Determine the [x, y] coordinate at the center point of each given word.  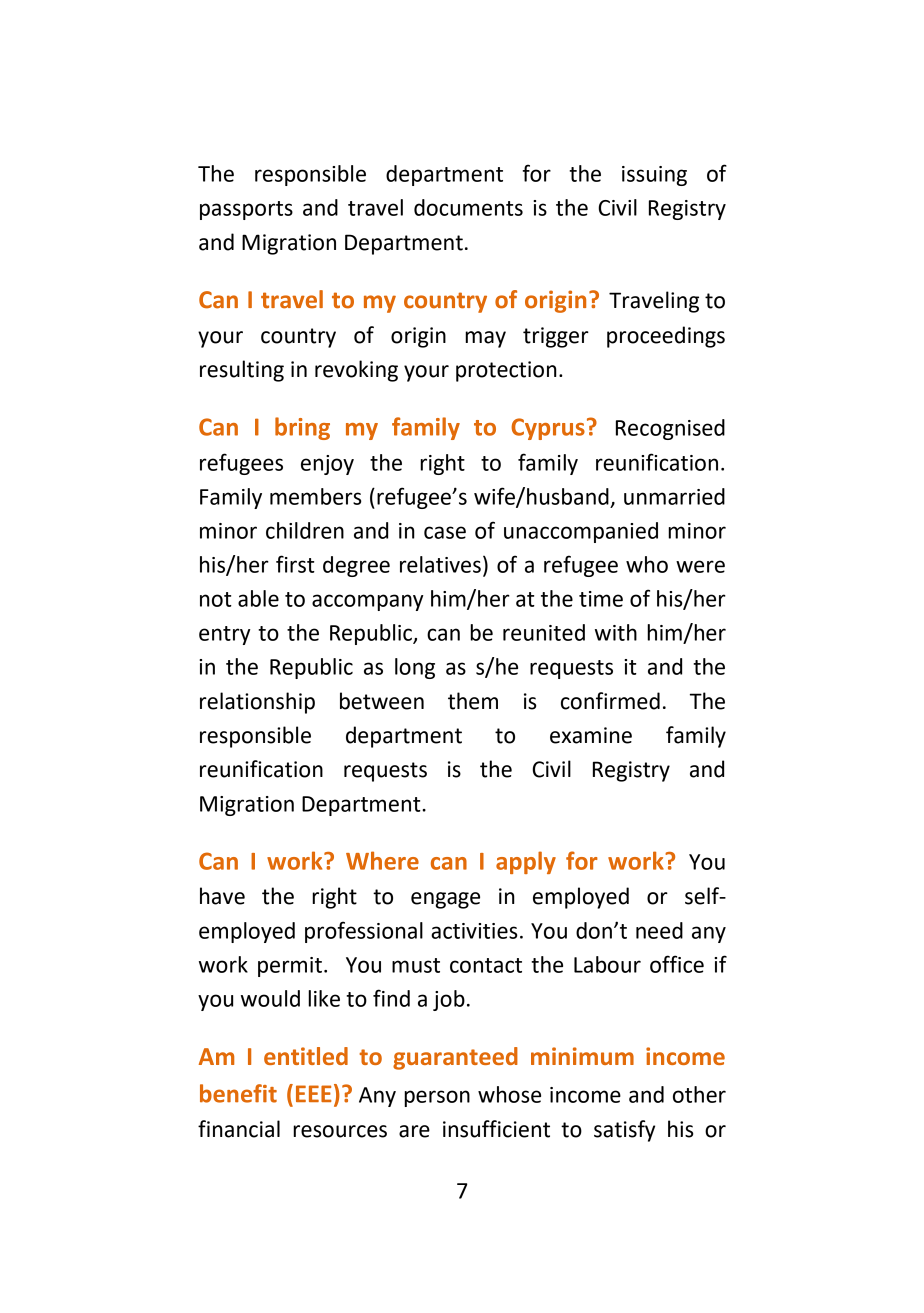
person [437, 1098]
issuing [654, 176]
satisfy [624, 1131]
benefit [238, 1093]
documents [468, 207]
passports [246, 210]
